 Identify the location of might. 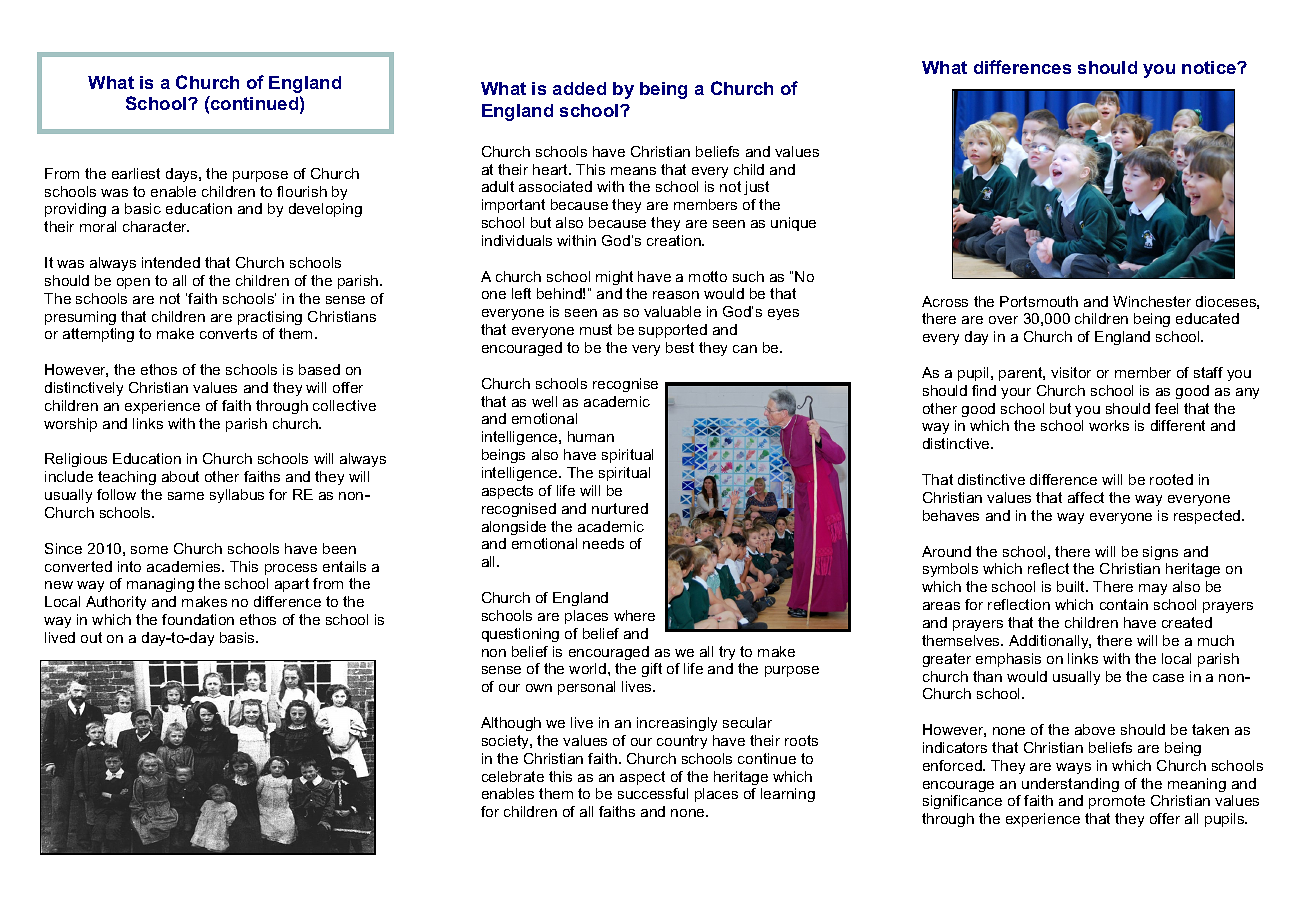
(614, 278).
